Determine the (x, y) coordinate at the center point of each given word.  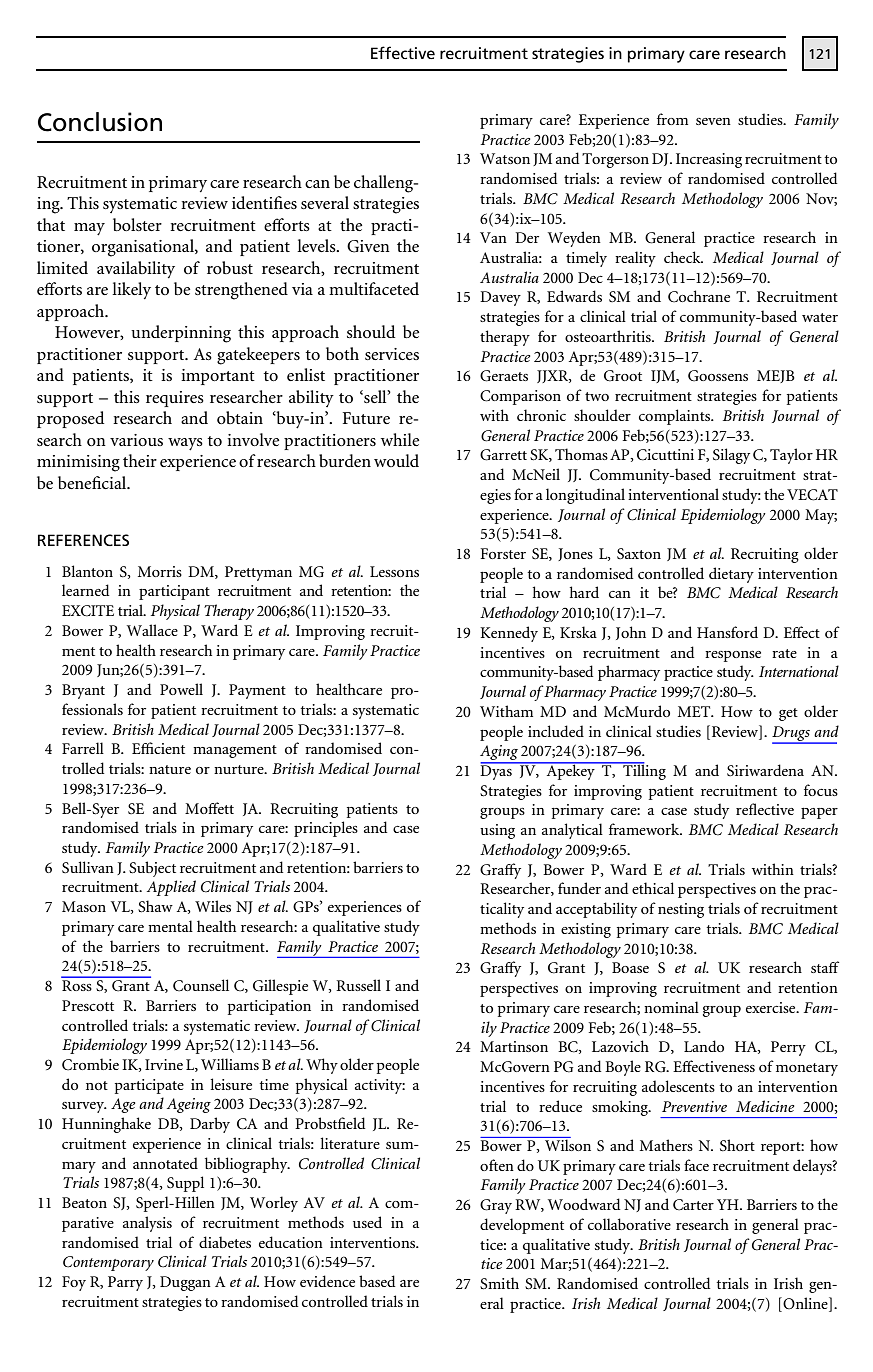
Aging (500, 754)
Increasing (709, 160)
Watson (505, 158)
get (788, 714)
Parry (125, 1283)
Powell (181, 689)
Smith (499, 1283)
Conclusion (100, 122)
